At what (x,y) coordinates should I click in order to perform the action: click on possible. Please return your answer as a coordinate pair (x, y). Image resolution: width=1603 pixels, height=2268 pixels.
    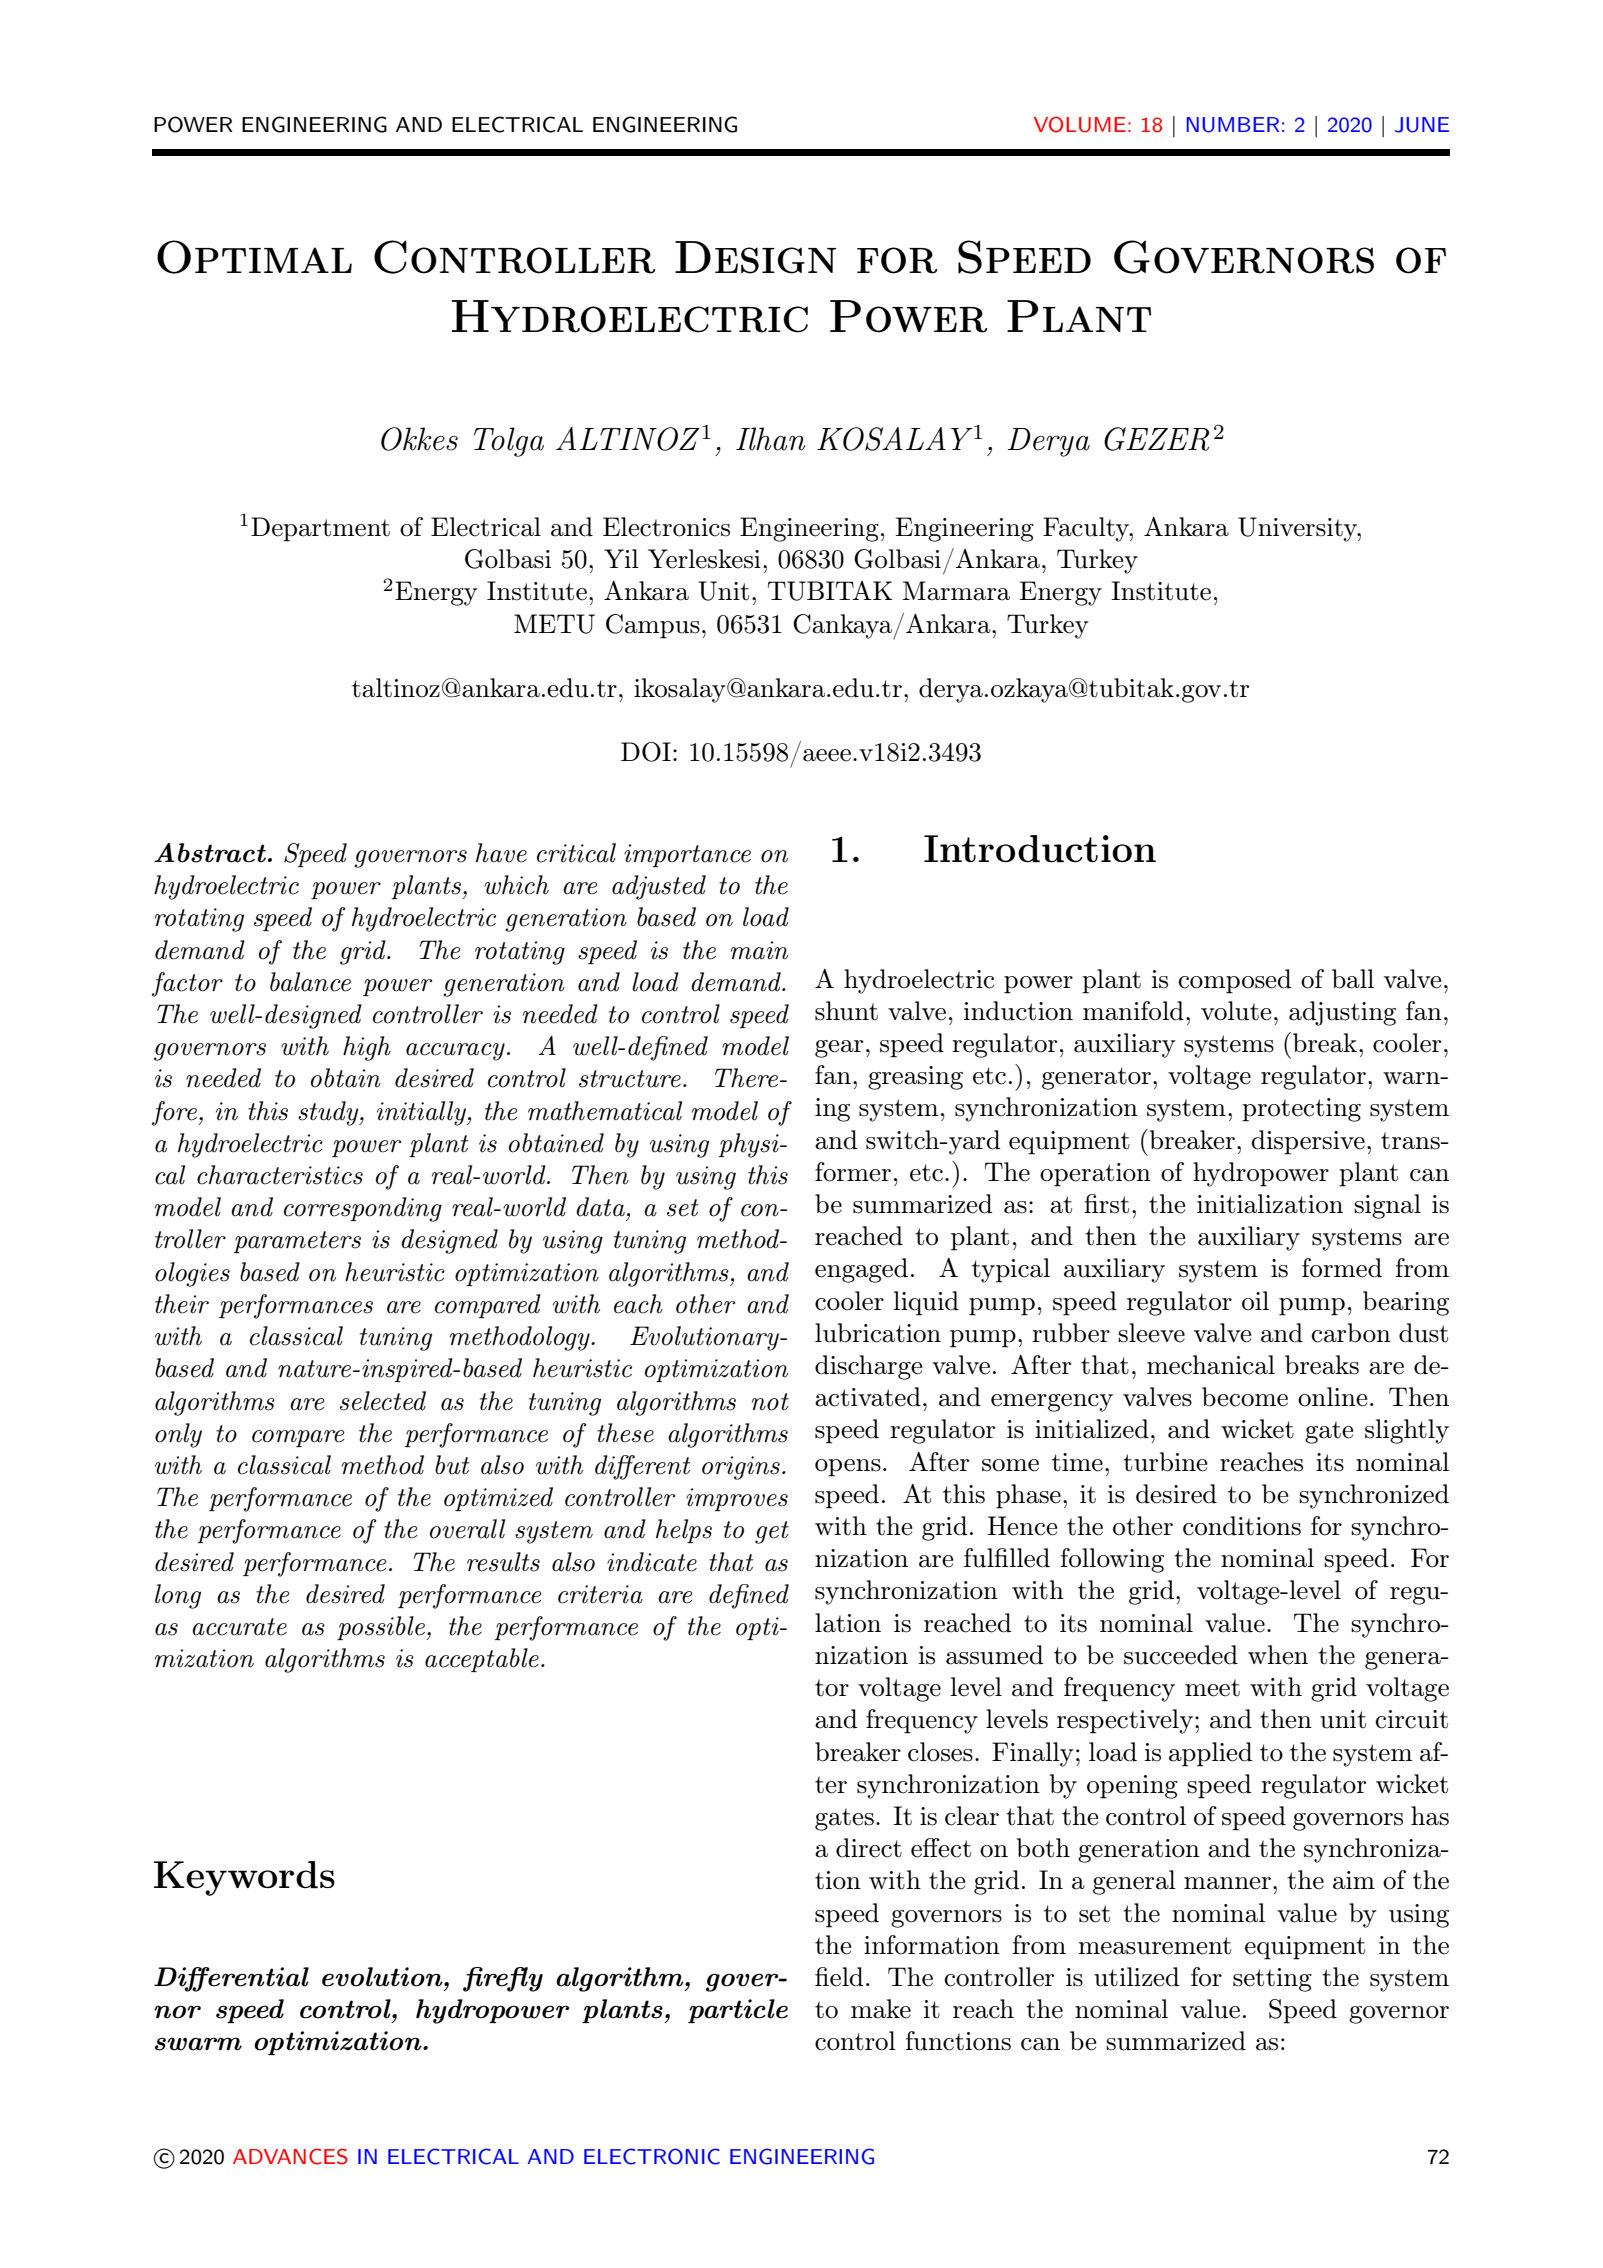
    Looking at the image, I should click on (382, 1628).
